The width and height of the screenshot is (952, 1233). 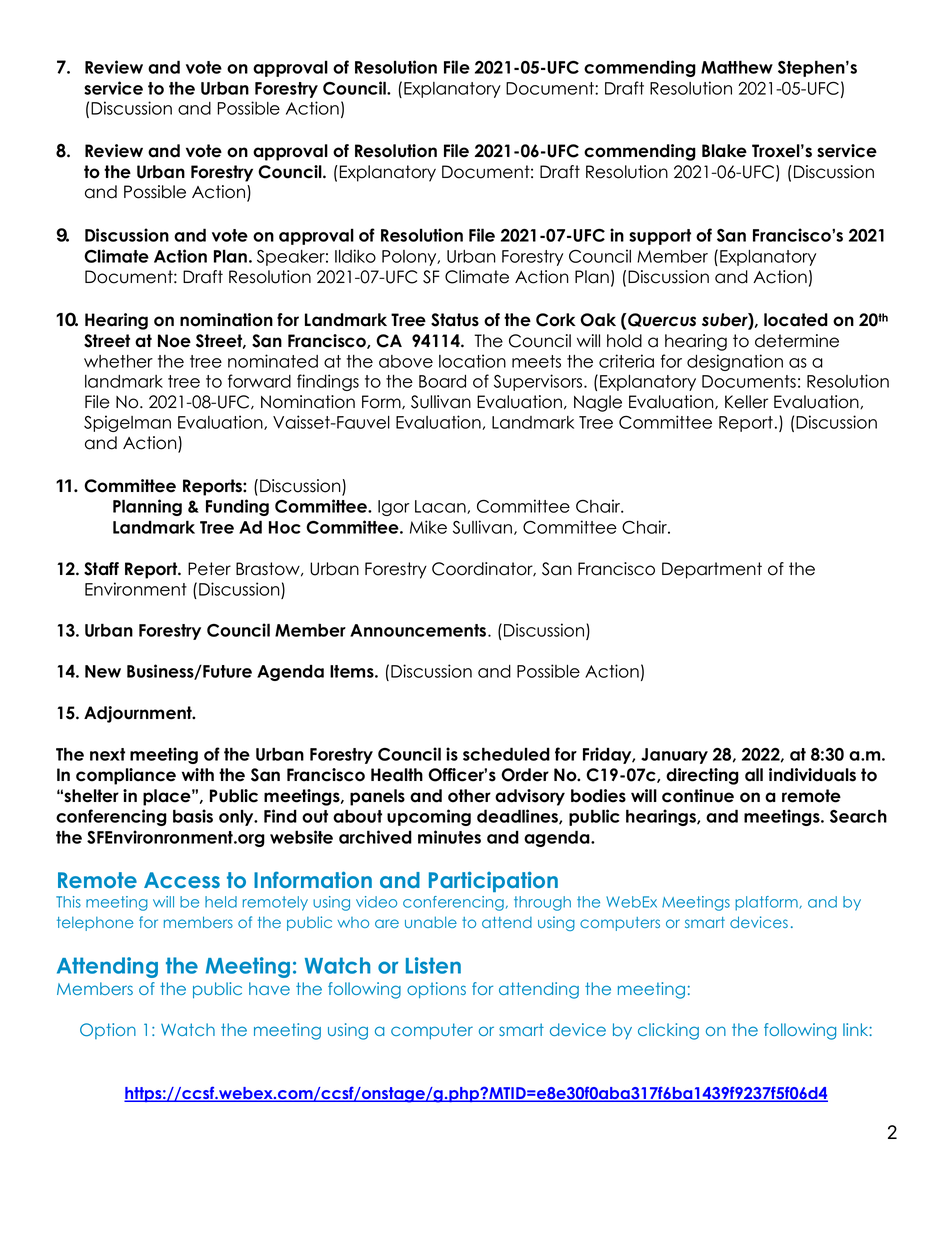 What do you see at coordinates (209, 569) in the screenshot?
I see `Peter` at bounding box center [209, 569].
